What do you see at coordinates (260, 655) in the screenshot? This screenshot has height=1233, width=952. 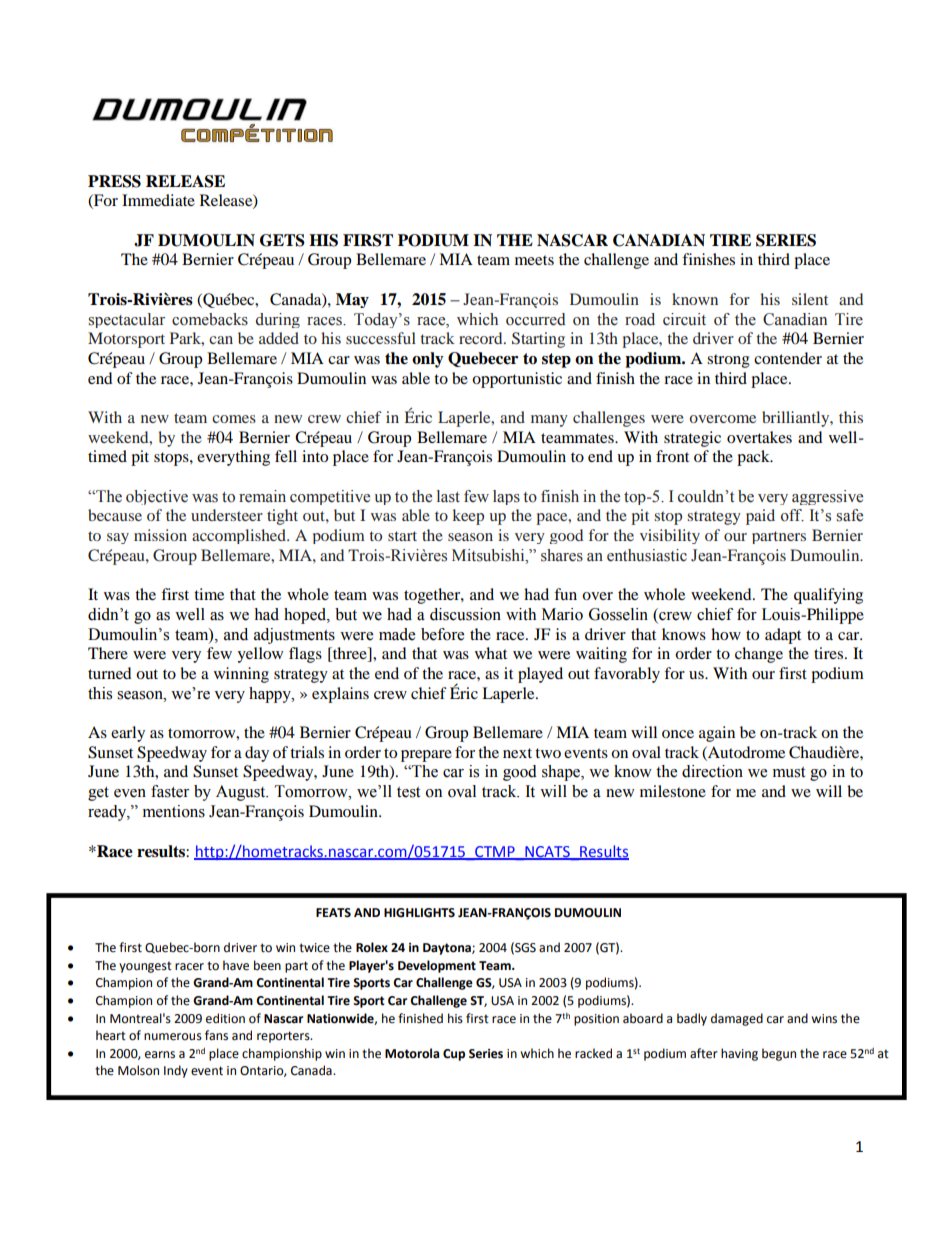 I see `yellow` at bounding box center [260, 655].
